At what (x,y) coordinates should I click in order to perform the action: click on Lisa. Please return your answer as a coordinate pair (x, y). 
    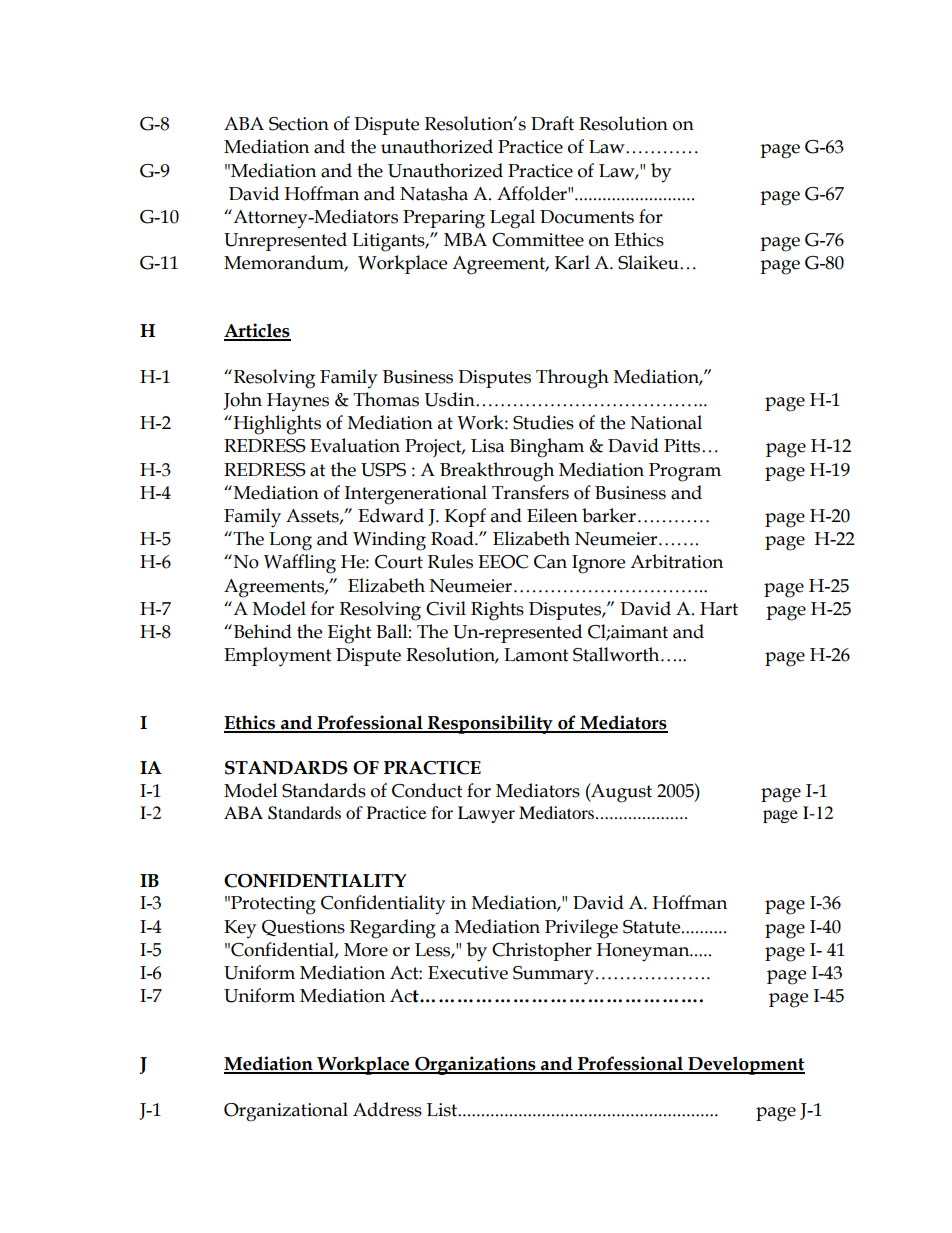
    Looking at the image, I should click on (488, 446).
